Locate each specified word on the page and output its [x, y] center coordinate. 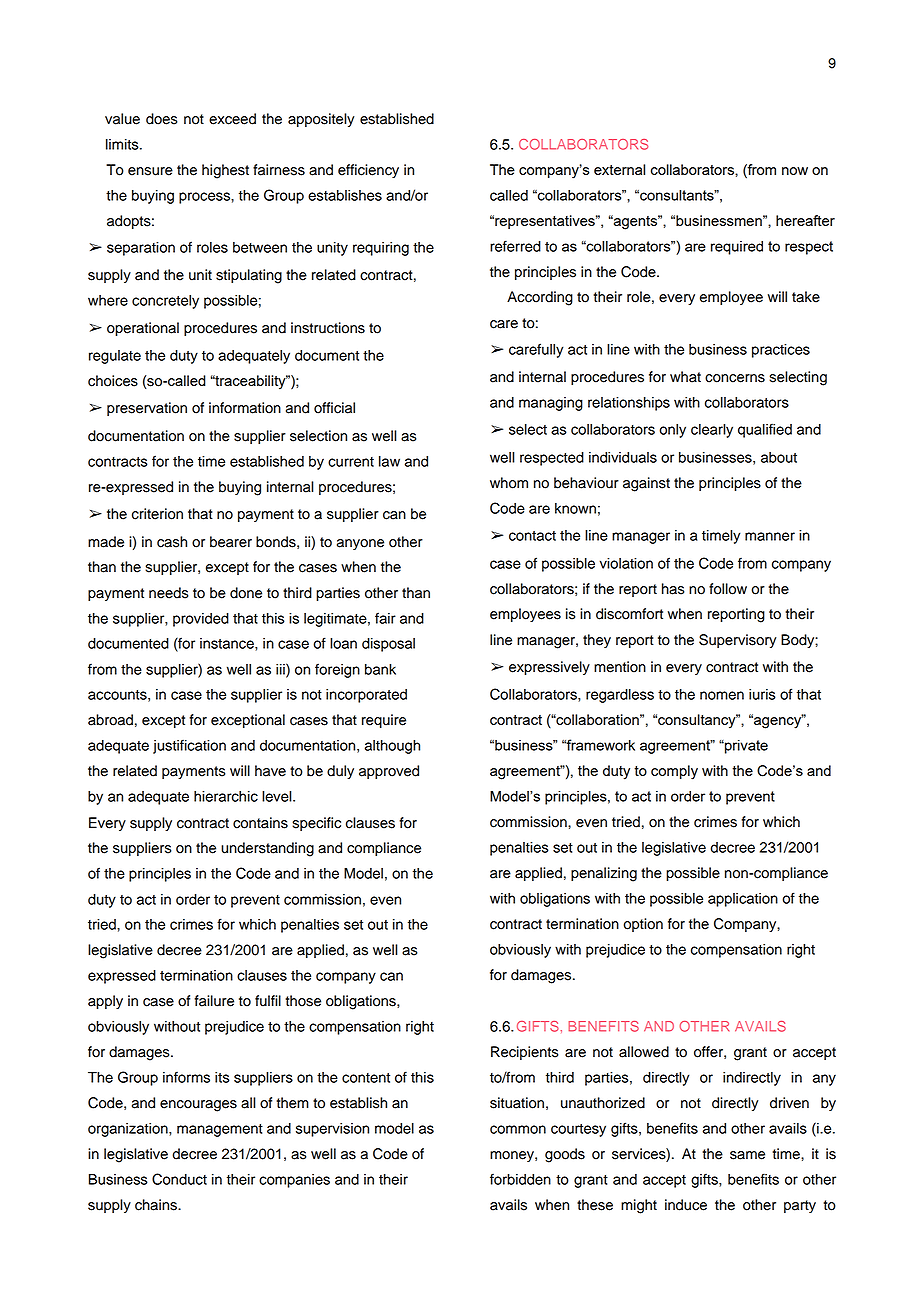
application [743, 900]
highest [225, 171]
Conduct [179, 1179]
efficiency [368, 171]
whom [509, 483]
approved [389, 772]
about [779, 457]
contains [260, 823]
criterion [157, 514]
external [619, 169]
